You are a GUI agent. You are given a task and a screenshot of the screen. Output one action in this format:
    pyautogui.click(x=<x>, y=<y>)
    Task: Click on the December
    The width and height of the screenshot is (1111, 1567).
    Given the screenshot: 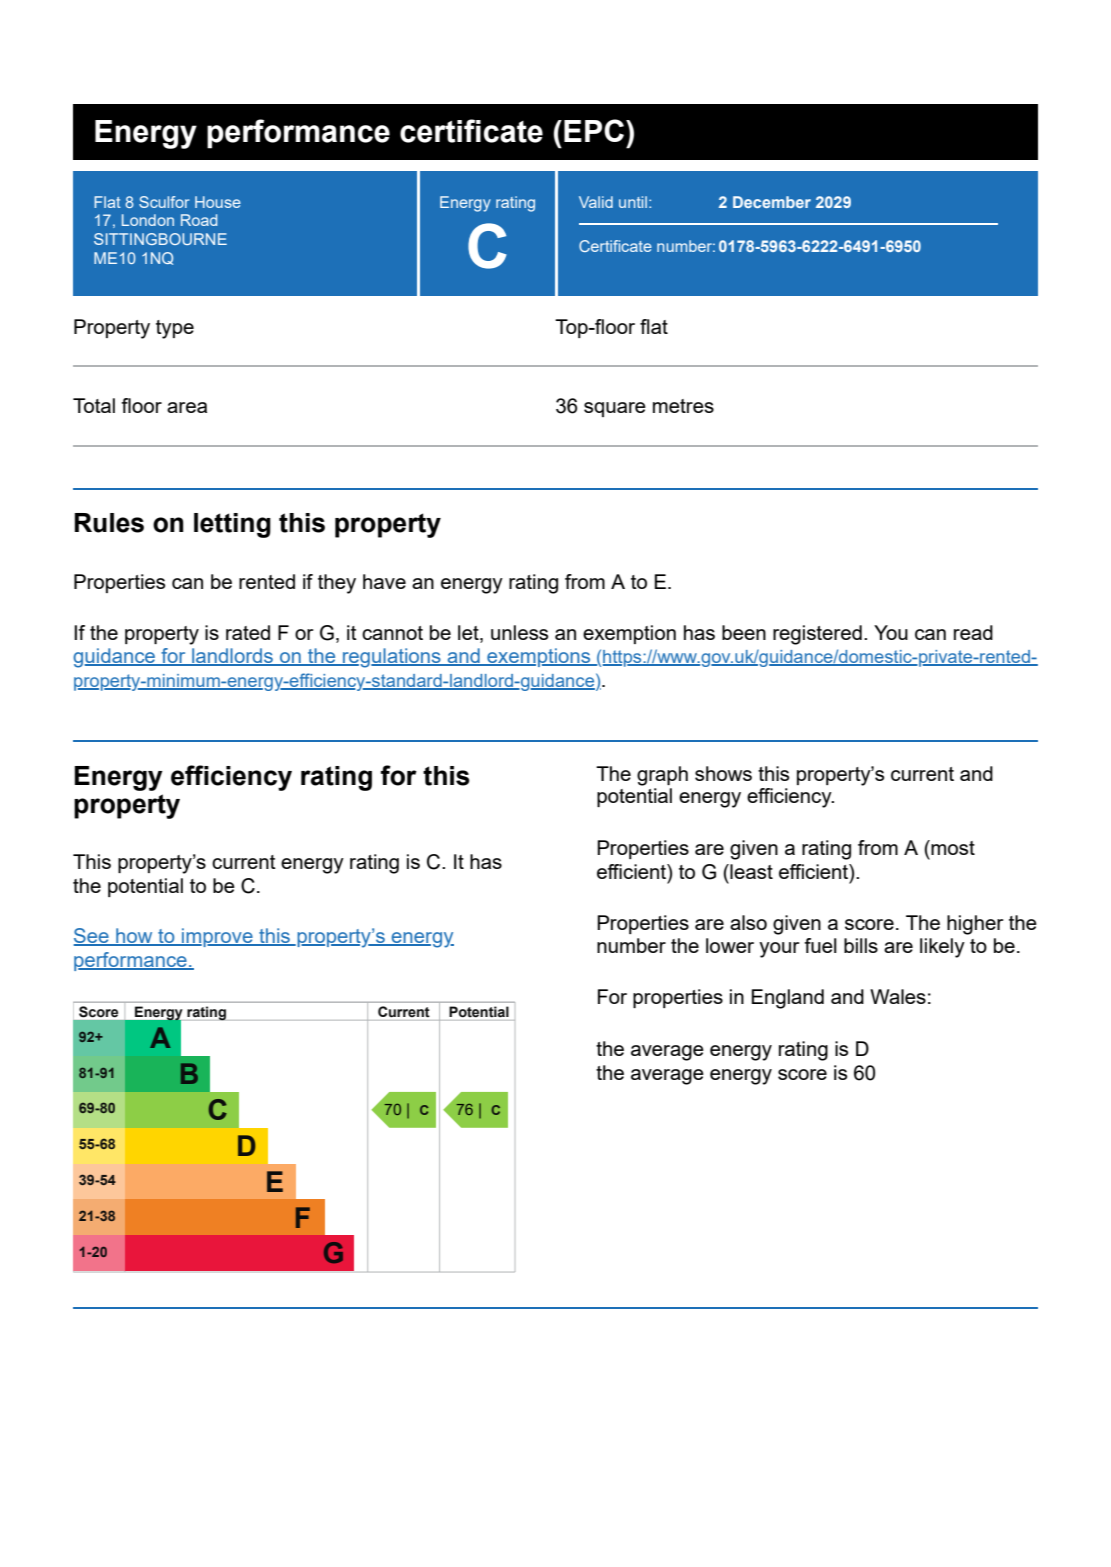 What is the action you would take?
    pyautogui.click(x=772, y=202)
